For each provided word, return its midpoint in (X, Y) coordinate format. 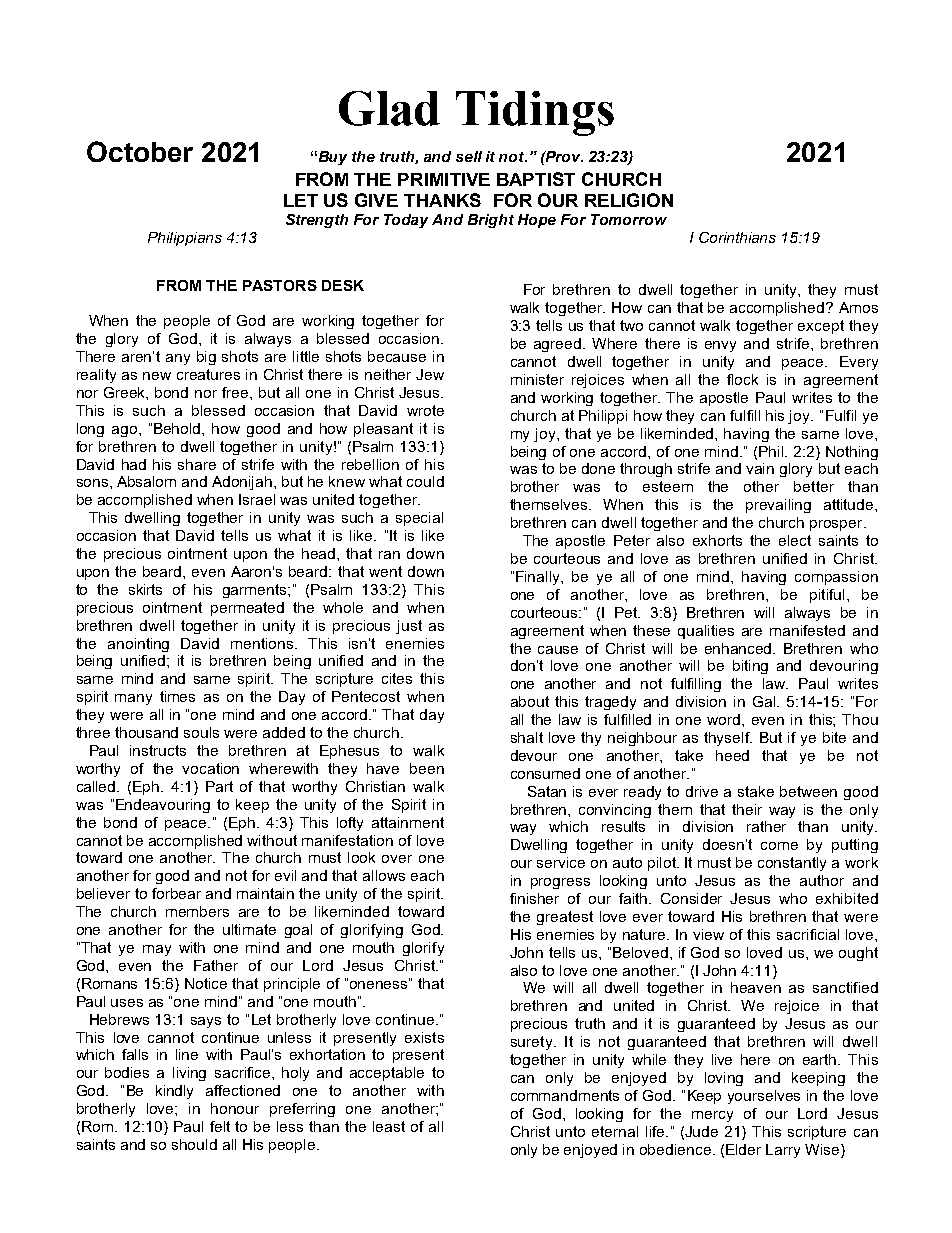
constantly (792, 864)
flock (742, 379)
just (409, 627)
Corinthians (737, 237)
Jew (430, 374)
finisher (534, 898)
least (389, 1126)
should (194, 1144)
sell (469, 156)
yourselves (764, 1097)
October (140, 151)
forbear (176, 893)
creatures (208, 374)
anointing (138, 645)
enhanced (739, 648)
